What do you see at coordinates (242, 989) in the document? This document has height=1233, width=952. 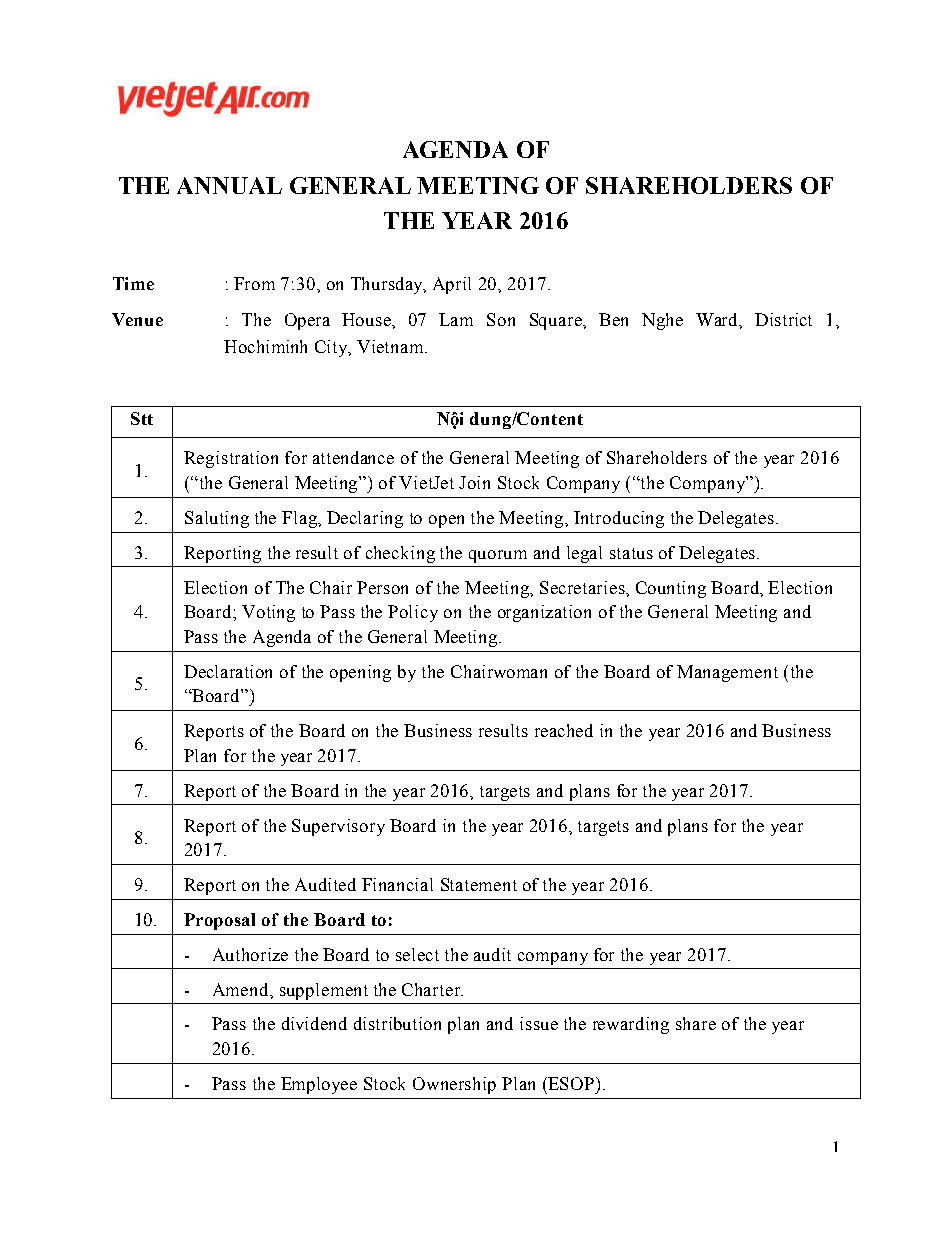 I see `Amend` at bounding box center [242, 989].
